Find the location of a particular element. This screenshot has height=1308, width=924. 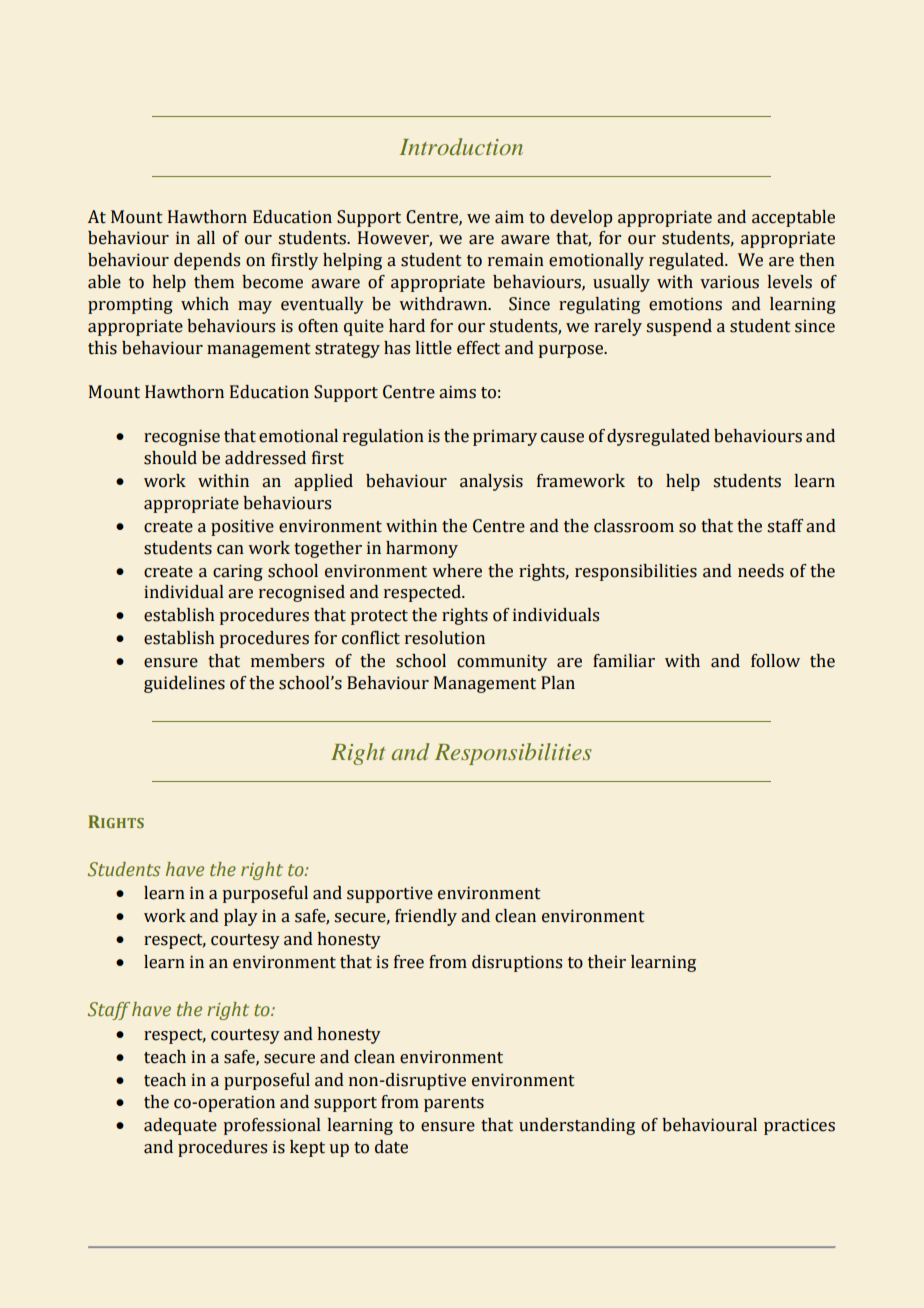

depends is located at coordinates (207, 261).
